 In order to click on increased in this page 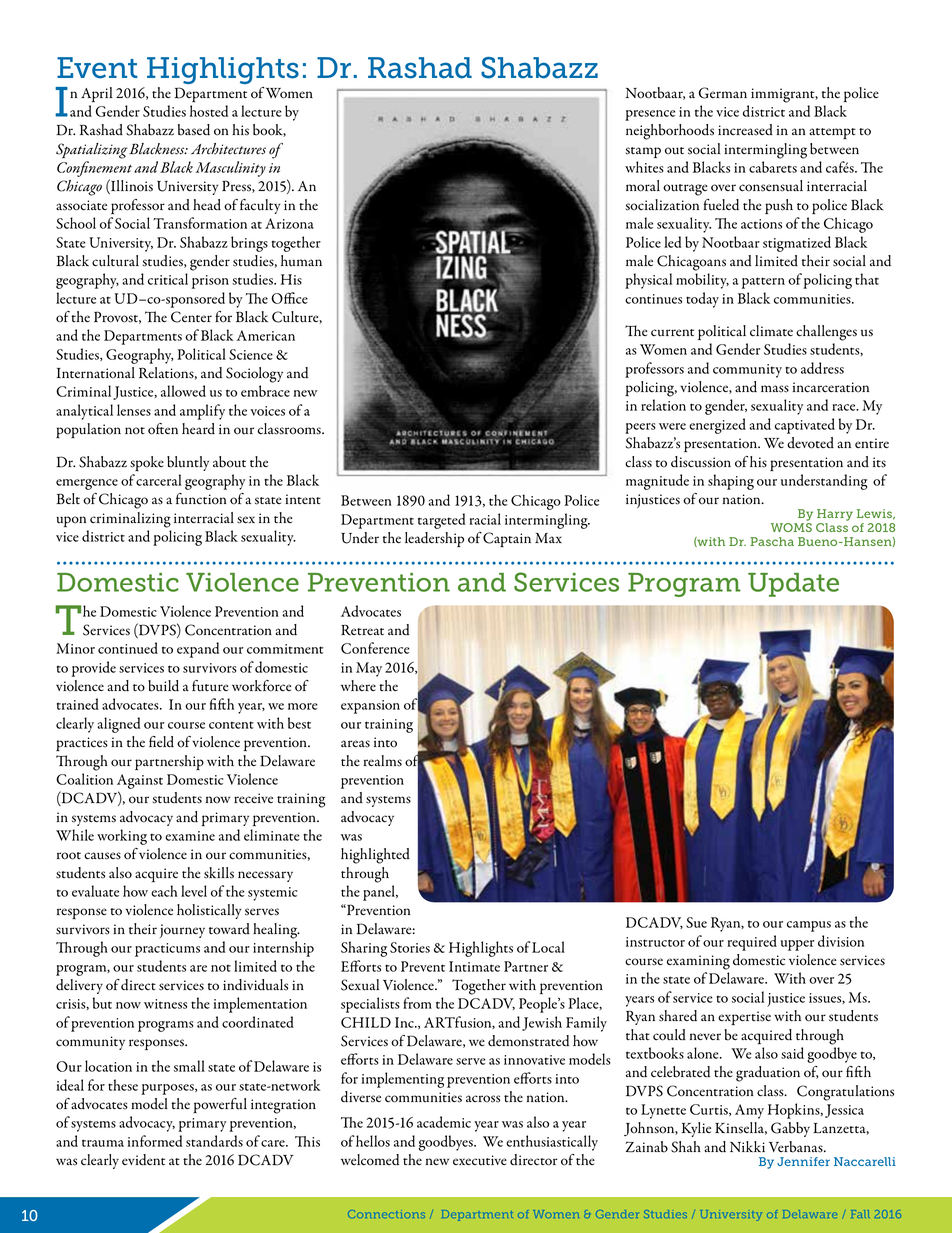, I will do `click(745, 130)`.
